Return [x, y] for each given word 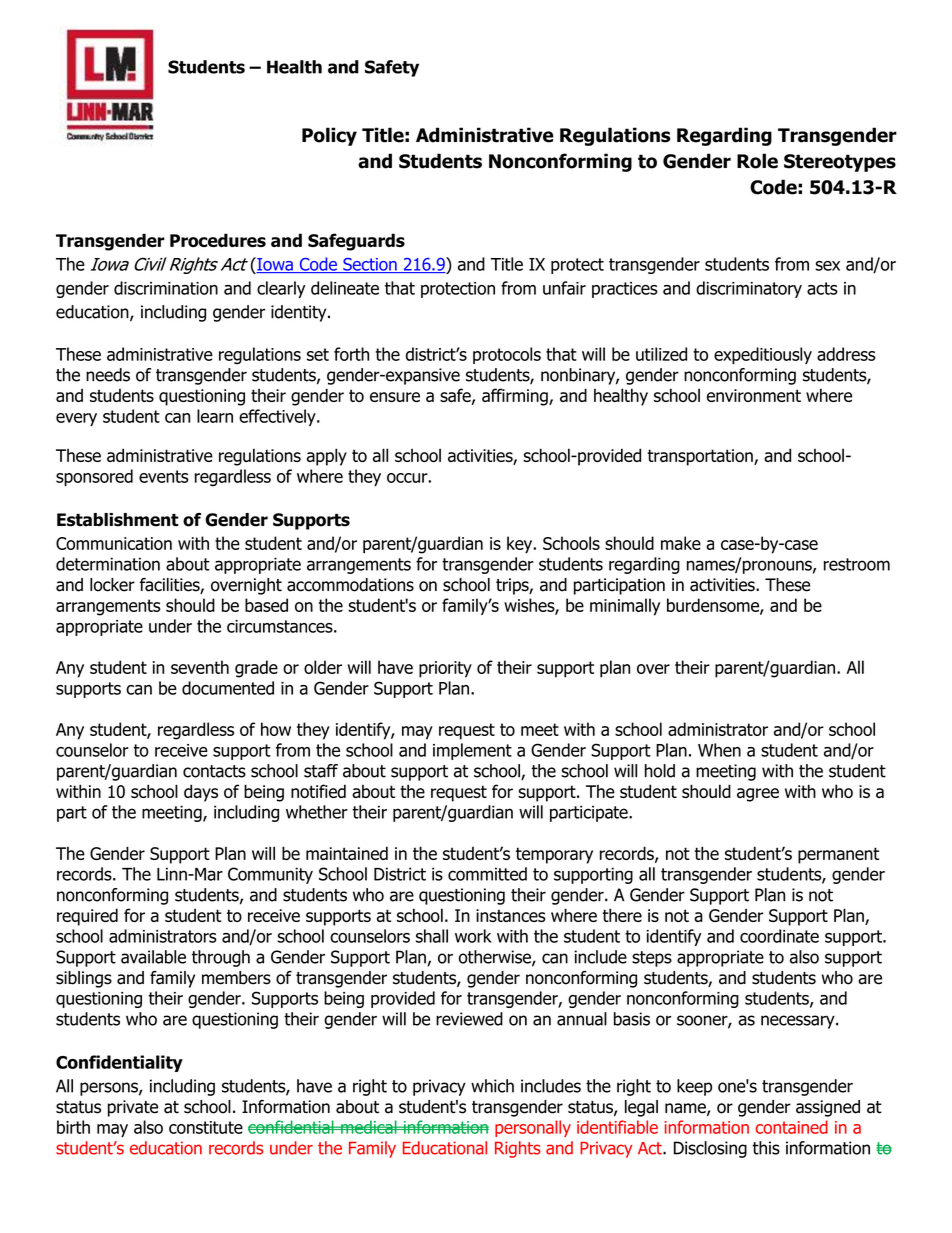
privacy [439, 1087]
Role [757, 161]
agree [758, 795]
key [521, 545]
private [133, 1108]
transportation [701, 457]
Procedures [218, 240]
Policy [329, 136]
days [201, 793]
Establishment [118, 520]
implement [472, 751]
